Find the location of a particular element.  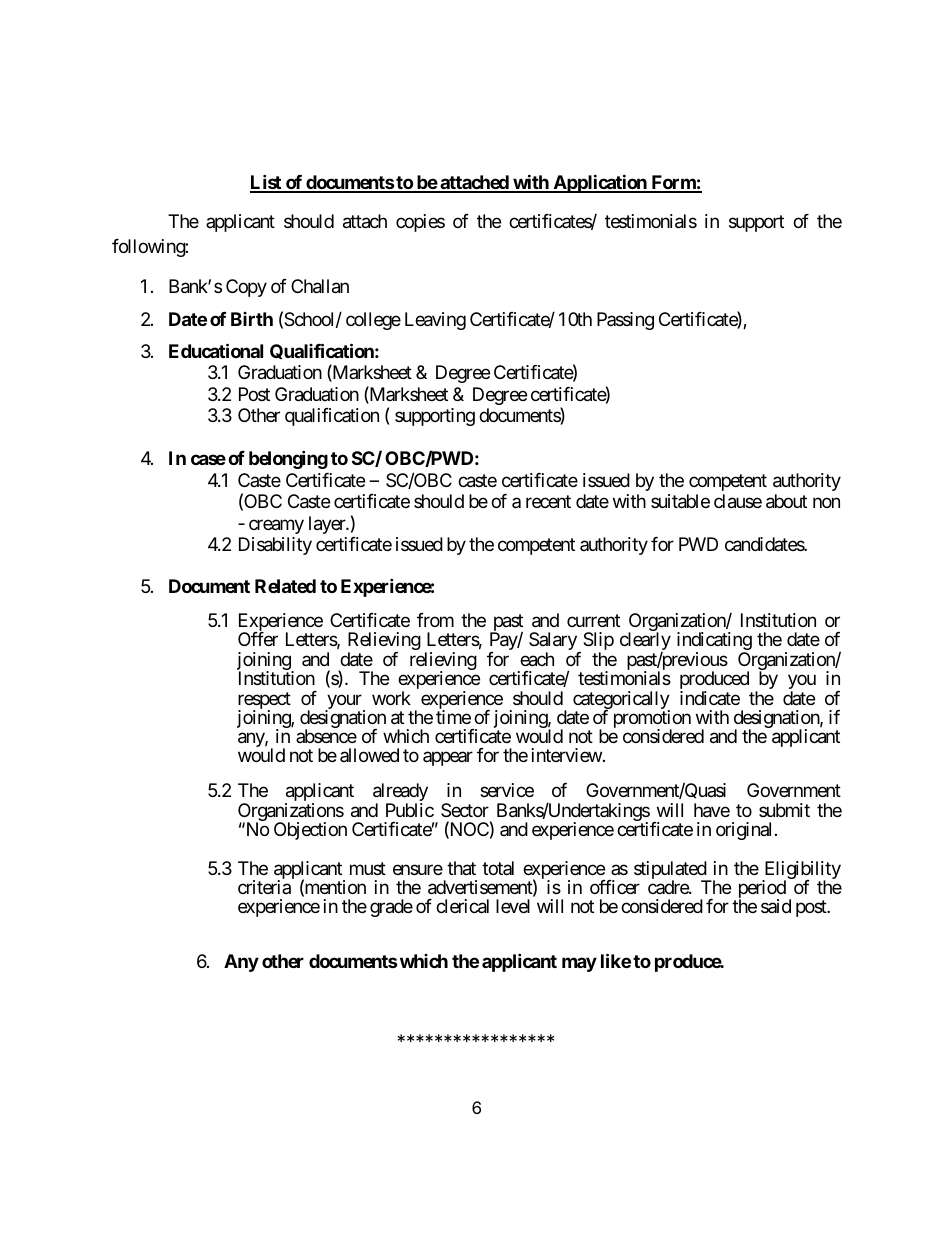

Application is located at coordinates (600, 183).
